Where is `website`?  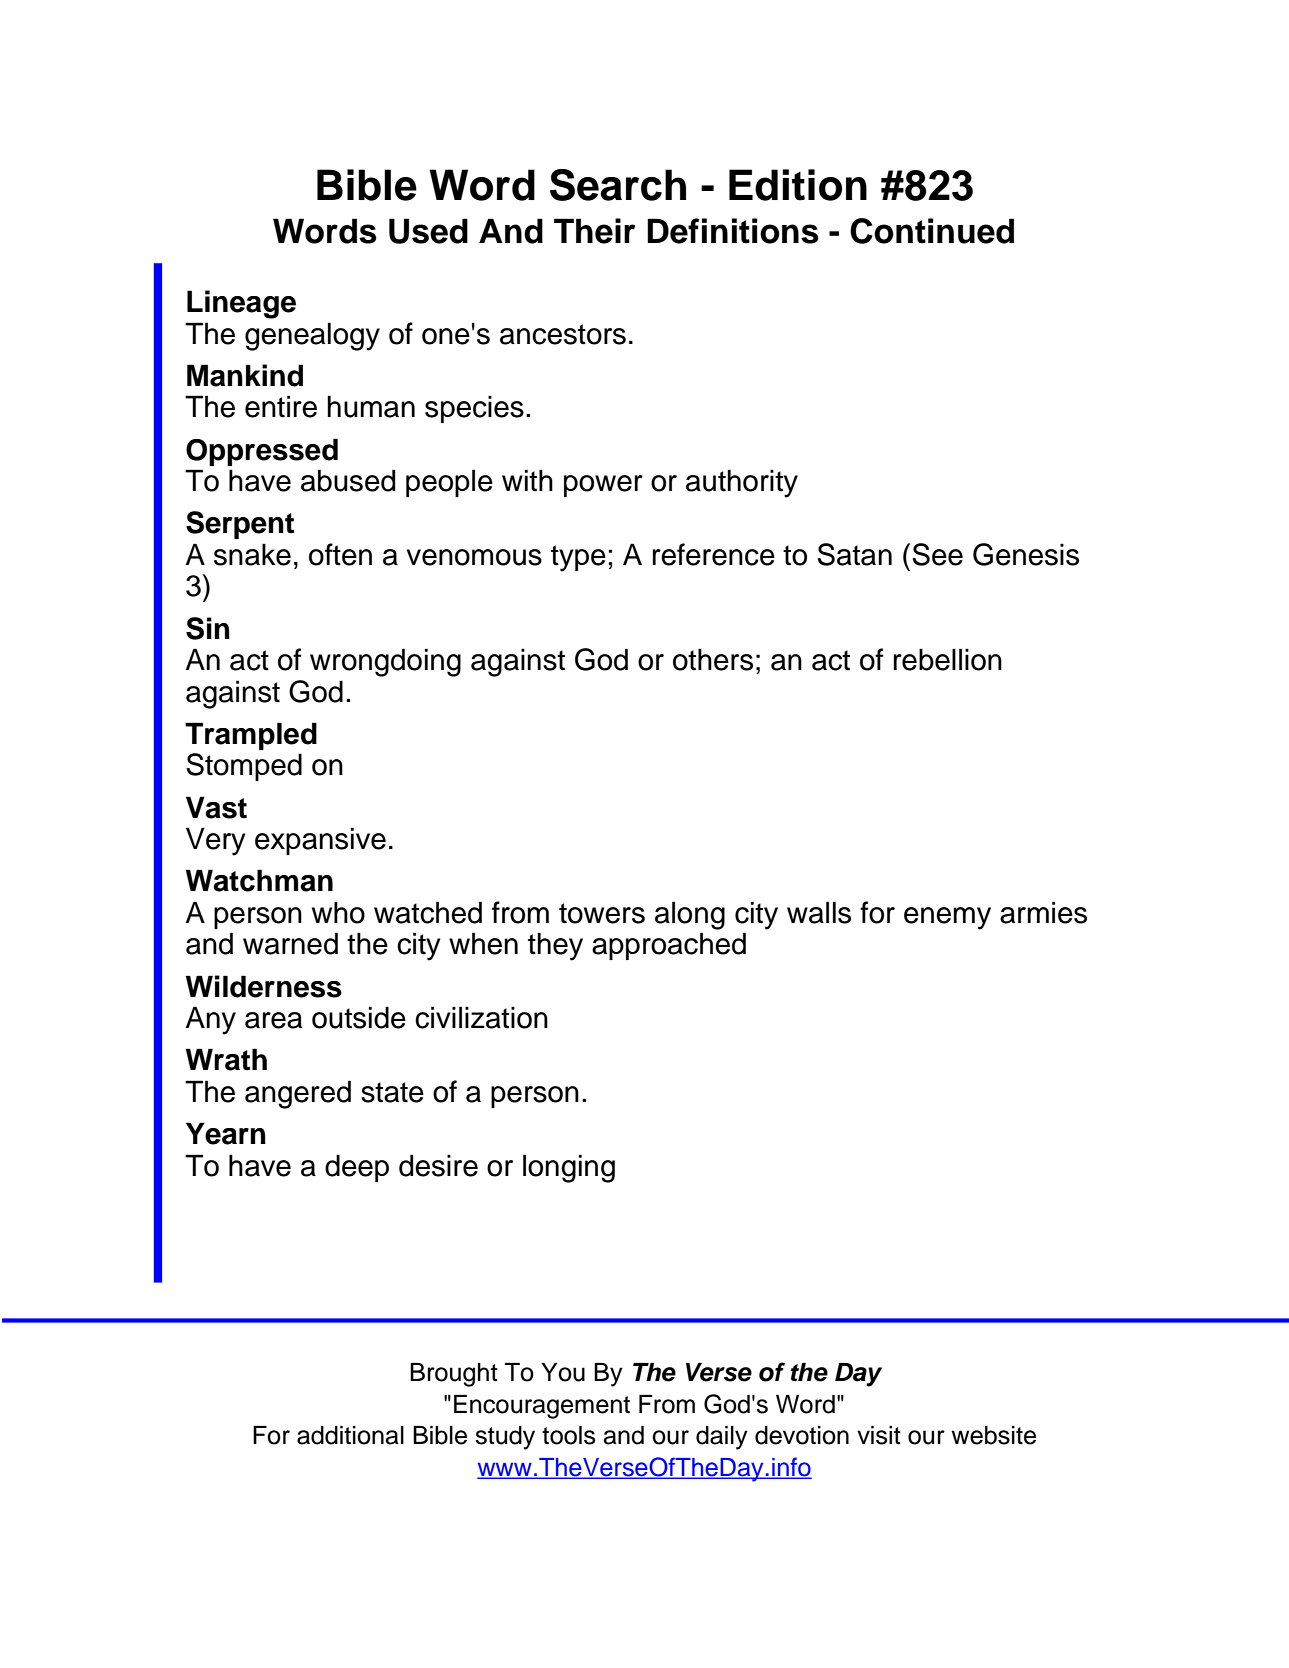
website is located at coordinates (993, 1435).
